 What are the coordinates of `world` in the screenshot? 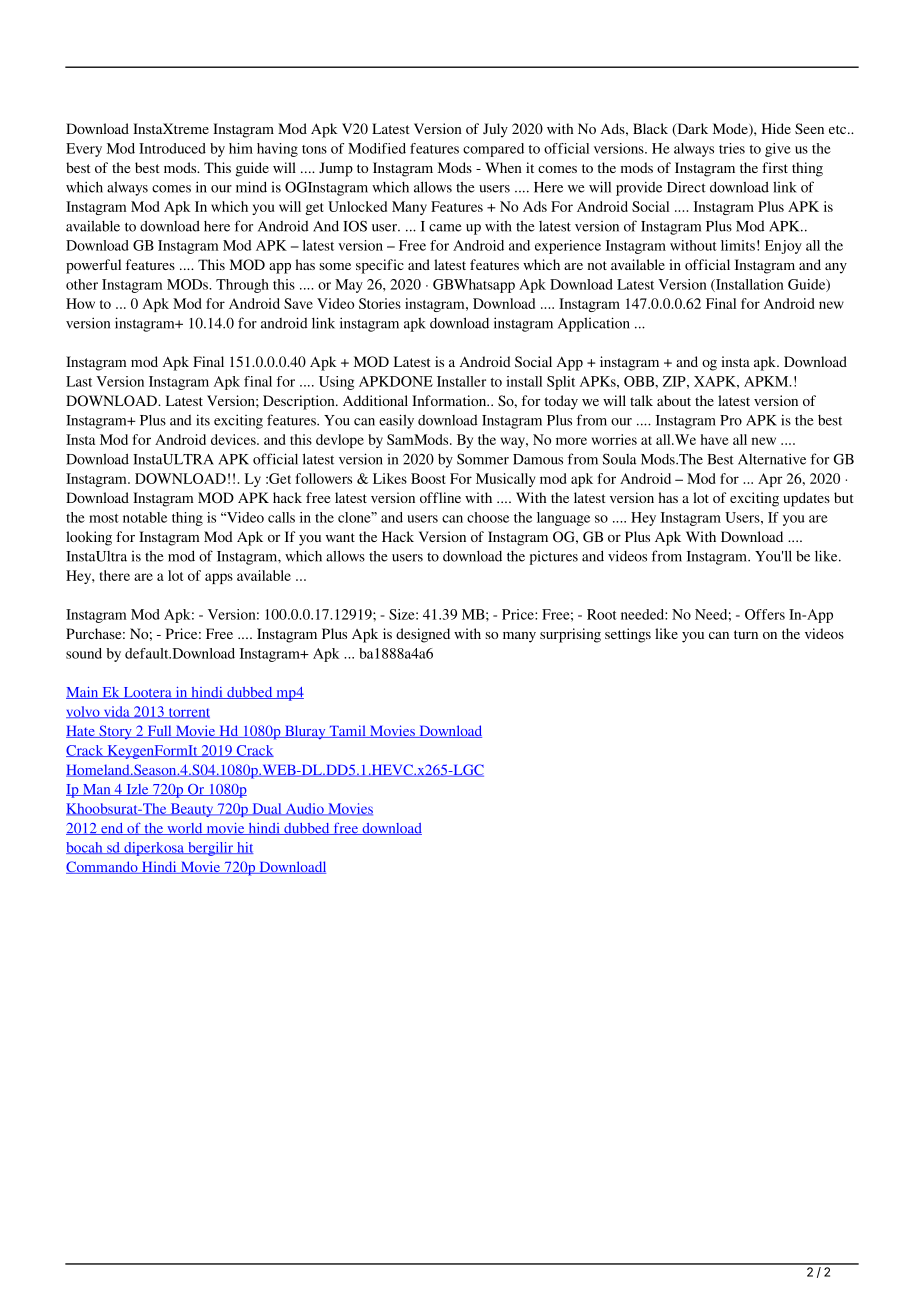 It's located at (185, 829).
